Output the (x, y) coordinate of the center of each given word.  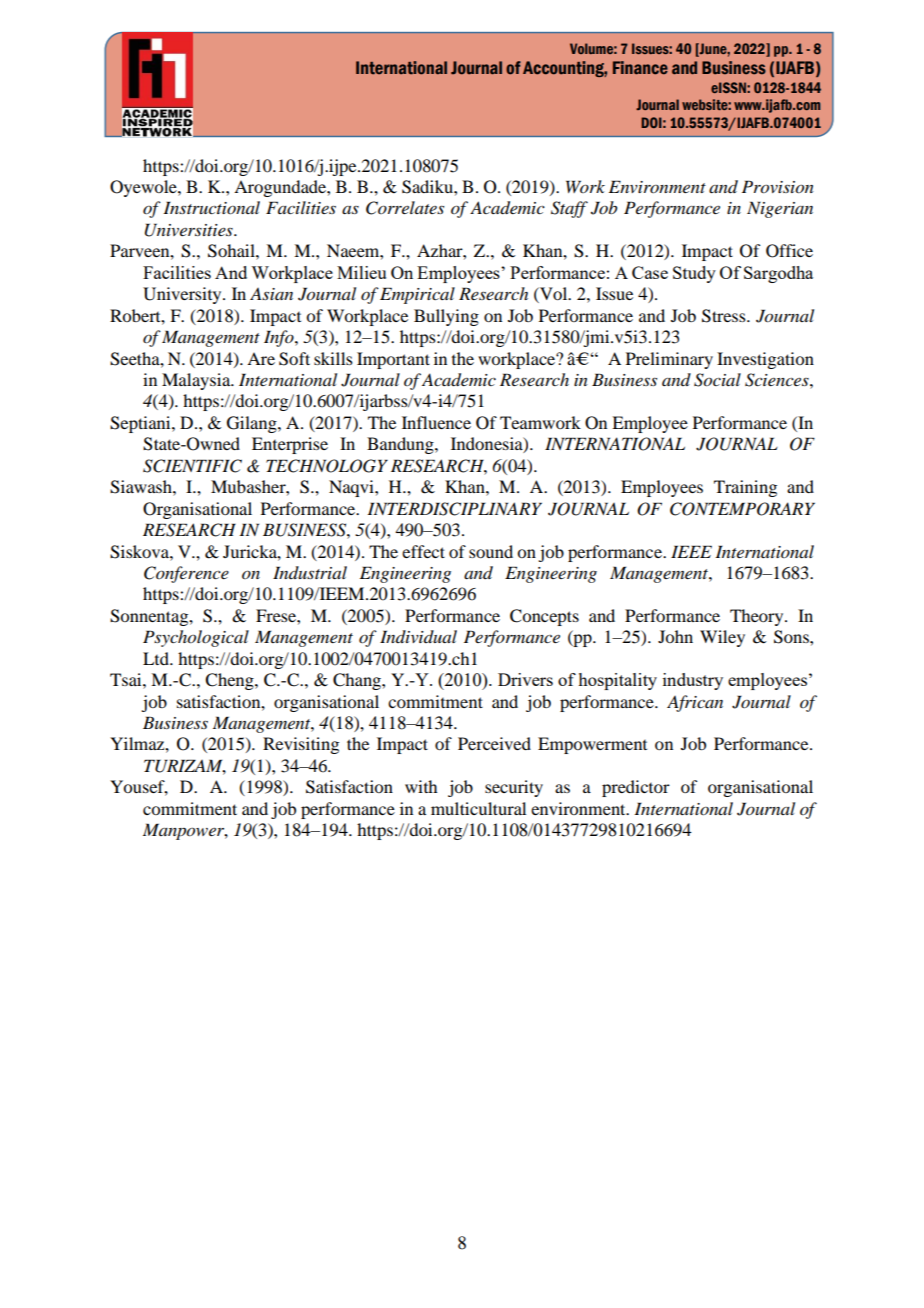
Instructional (211, 207)
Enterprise (290, 445)
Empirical (417, 295)
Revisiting (301, 745)
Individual (418, 636)
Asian (271, 294)
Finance (640, 68)
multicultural (478, 808)
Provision (778, 187)
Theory (758, 617)
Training (745, 488)
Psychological (196, 638)
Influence (436, 422)
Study (694, 274)
